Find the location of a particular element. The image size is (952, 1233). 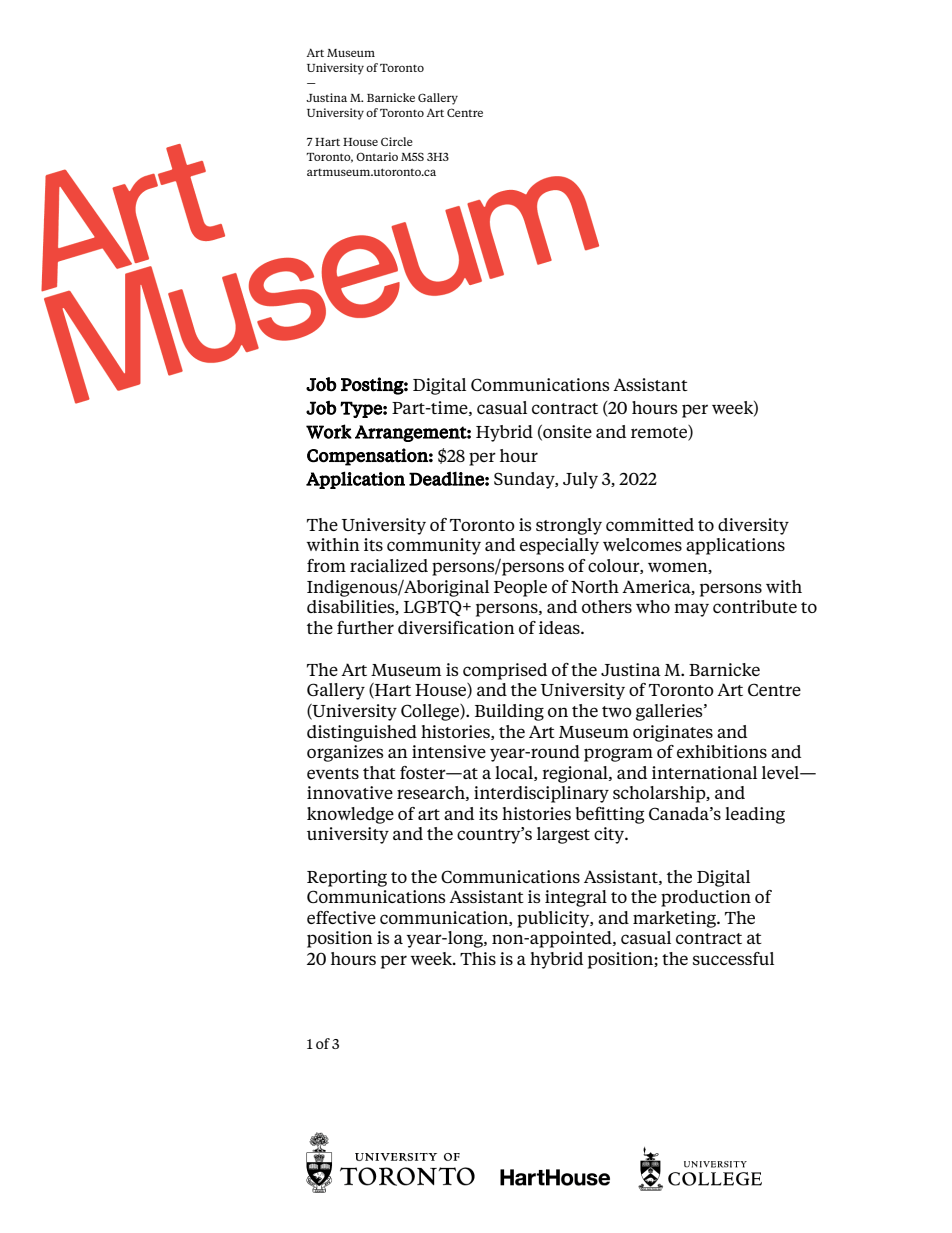

Work is located at coordinates (329, 431).
